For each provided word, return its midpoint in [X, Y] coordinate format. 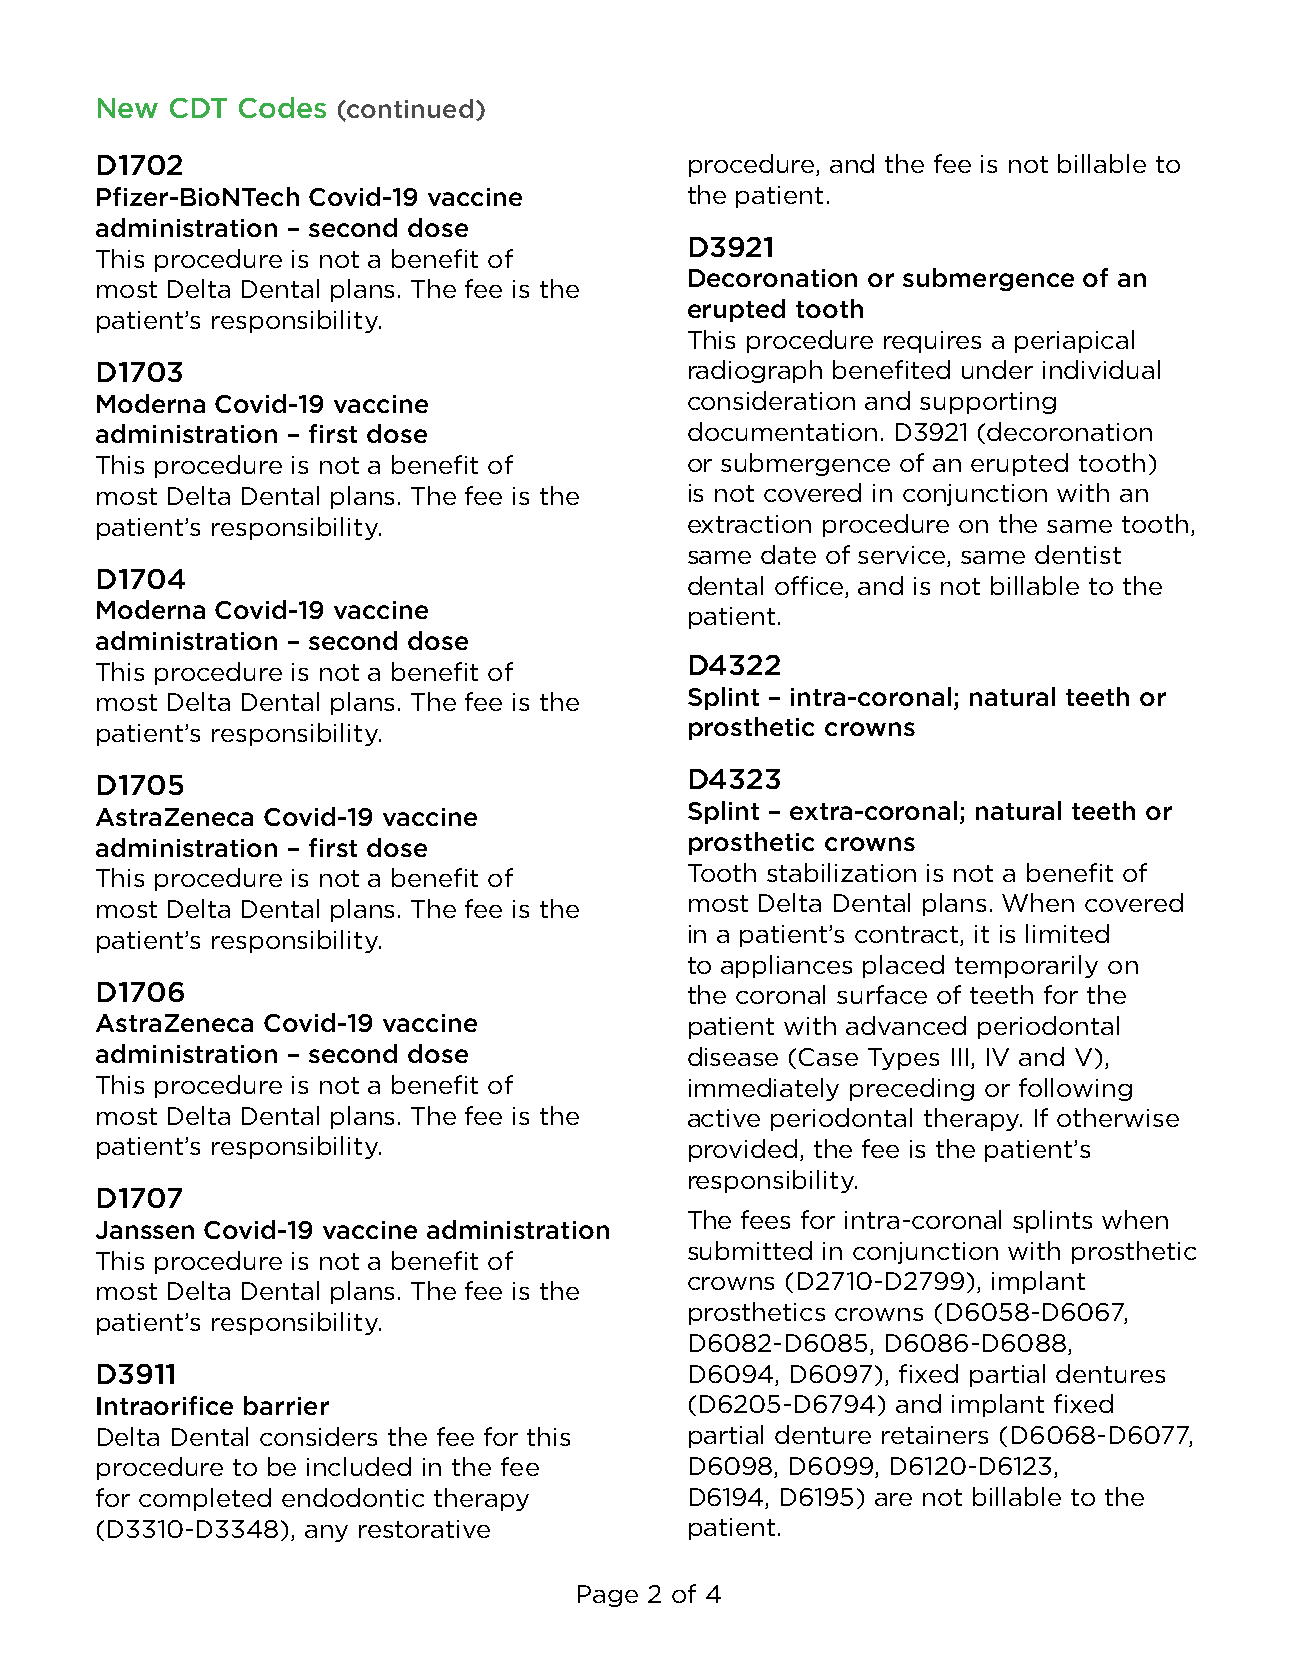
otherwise [1118, 1117]
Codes [282, 107]
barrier [286, 1405]
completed [205, 1499]
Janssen [145, 1230]
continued [409, 109]
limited [1067, 933]
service [903, 556]
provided [743, 1150]
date [788, 554]
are [893, 1499]
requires [932, 342]
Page [608, 1596]
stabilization [841, 872]
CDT [198, 108]
